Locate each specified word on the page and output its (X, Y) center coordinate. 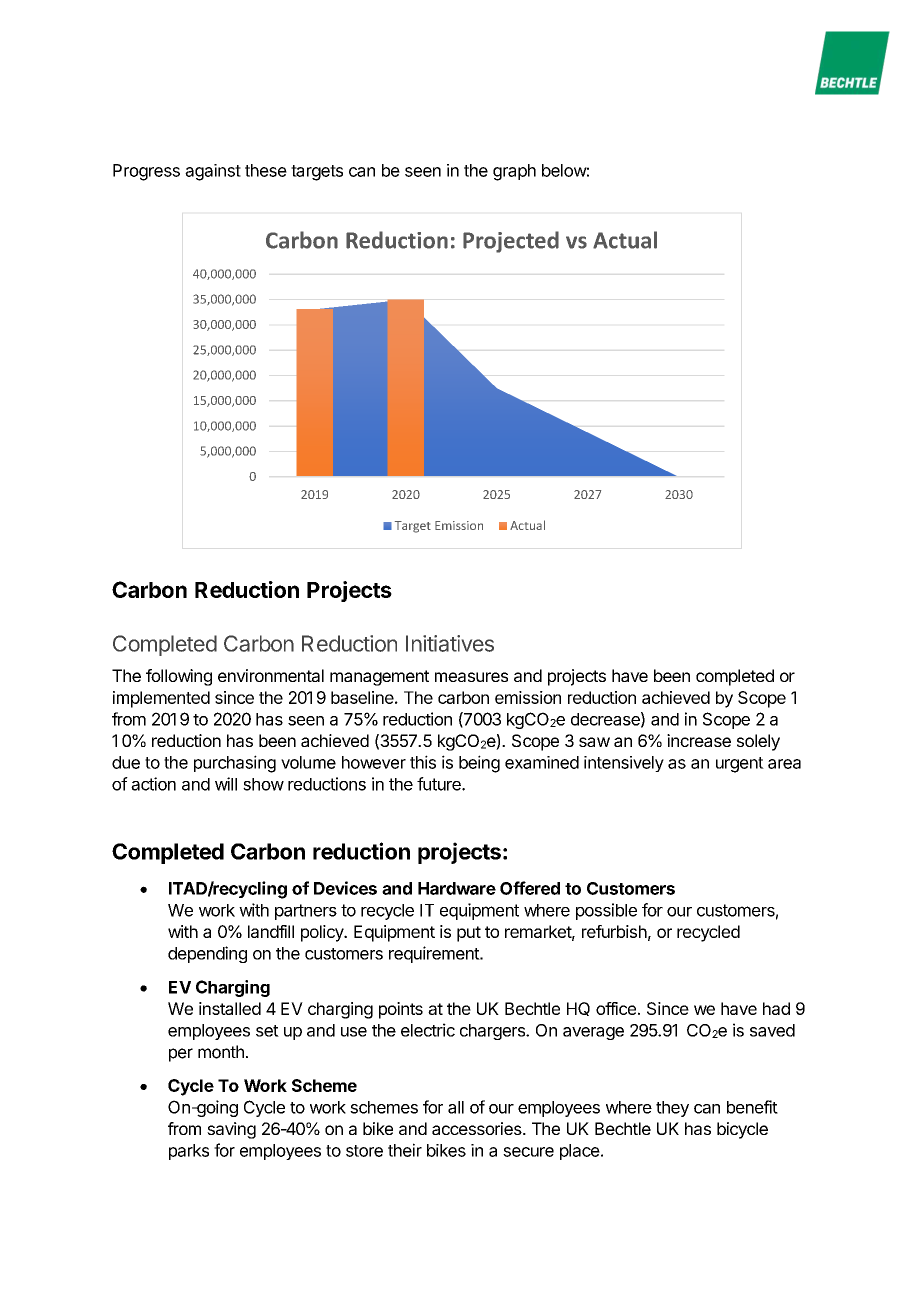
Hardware (457, 888)
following (179, 677)
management (379, 678)
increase (699, 740)
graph (514, 172)
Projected (511, 242)
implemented (161, 699)
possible (606, 911)
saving (231, 1130)
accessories (478, 1128)
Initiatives (450, 643)
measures (471, 677)
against (213, 172)
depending (207, 954)
